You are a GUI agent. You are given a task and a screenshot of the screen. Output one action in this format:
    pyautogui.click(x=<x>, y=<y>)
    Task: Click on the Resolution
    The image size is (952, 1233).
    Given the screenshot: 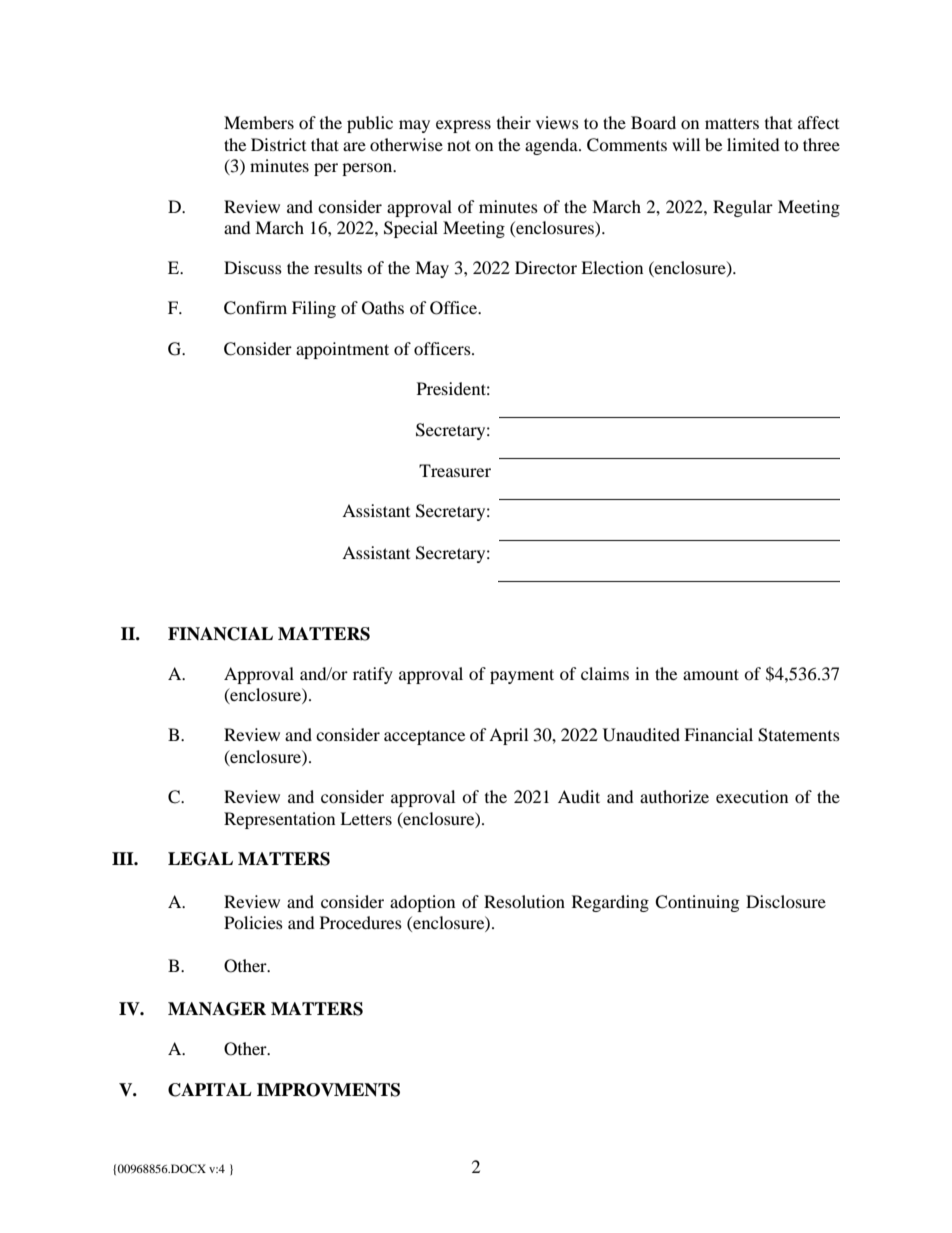 What is the action you would take?
    pyautogui.click(x=524, y=901)
